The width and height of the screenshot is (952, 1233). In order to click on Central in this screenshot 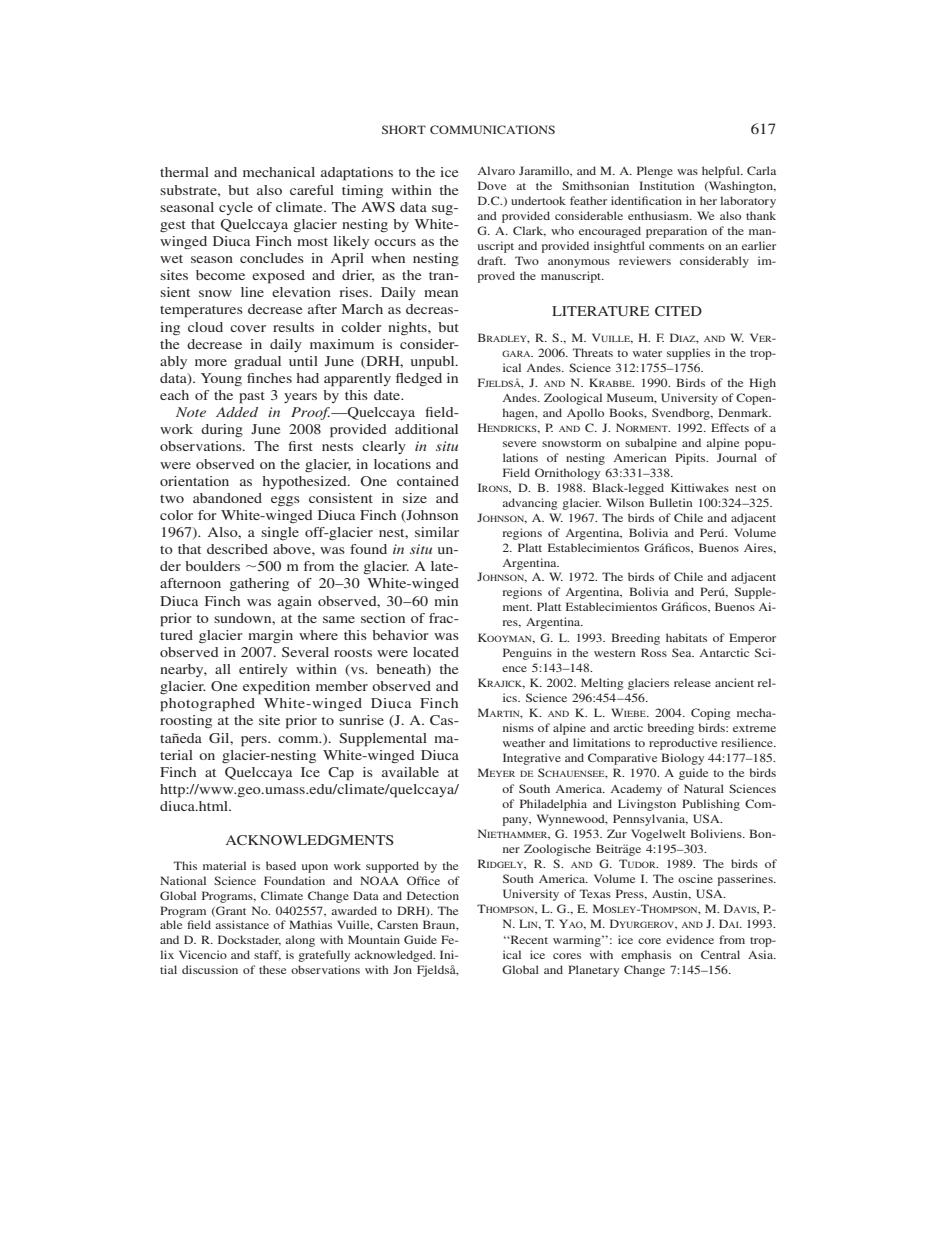, I will do `click(720, 954)`.
